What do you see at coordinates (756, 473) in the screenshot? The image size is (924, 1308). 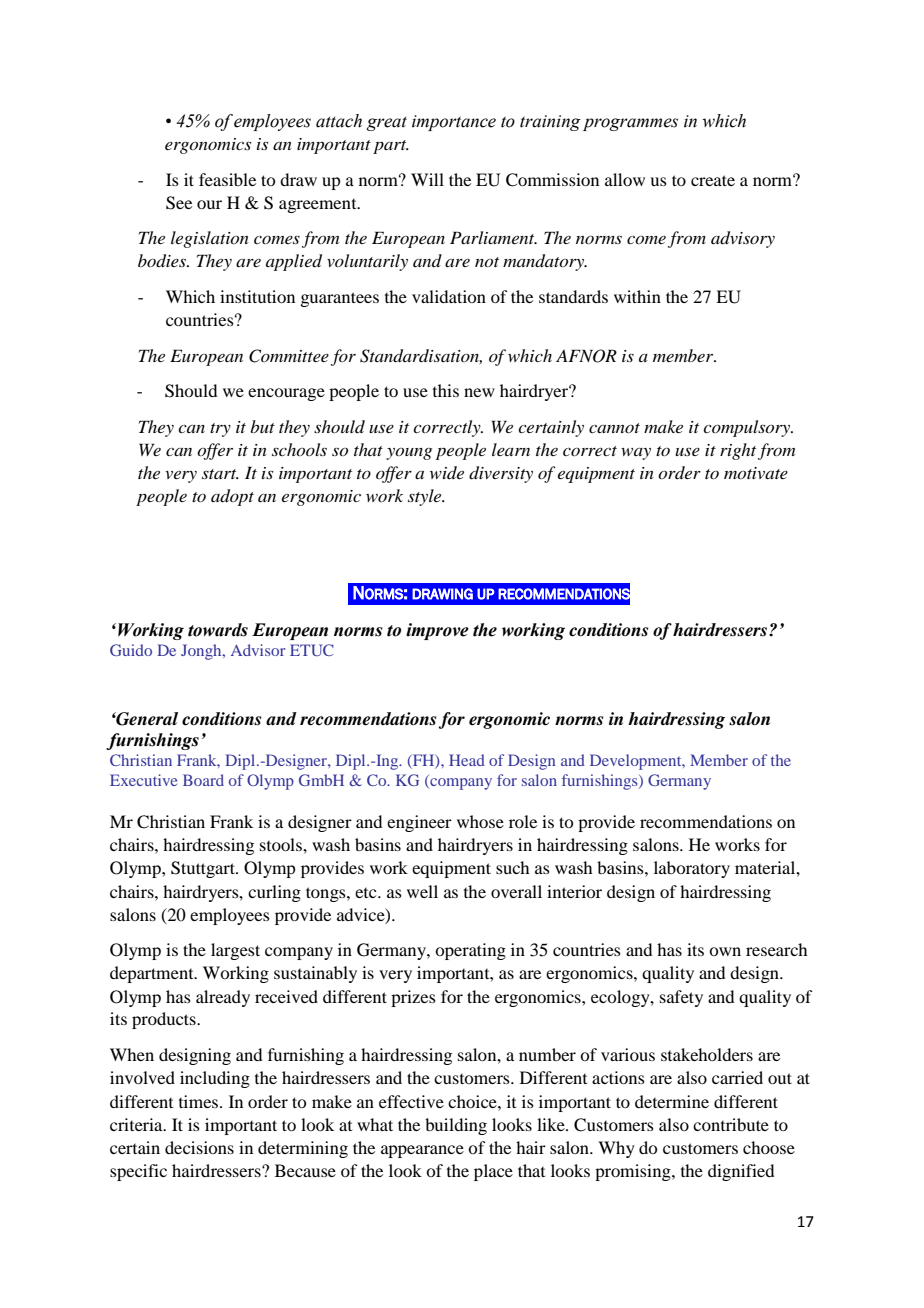 I see `motivate` at bounding box center [756, 473].
